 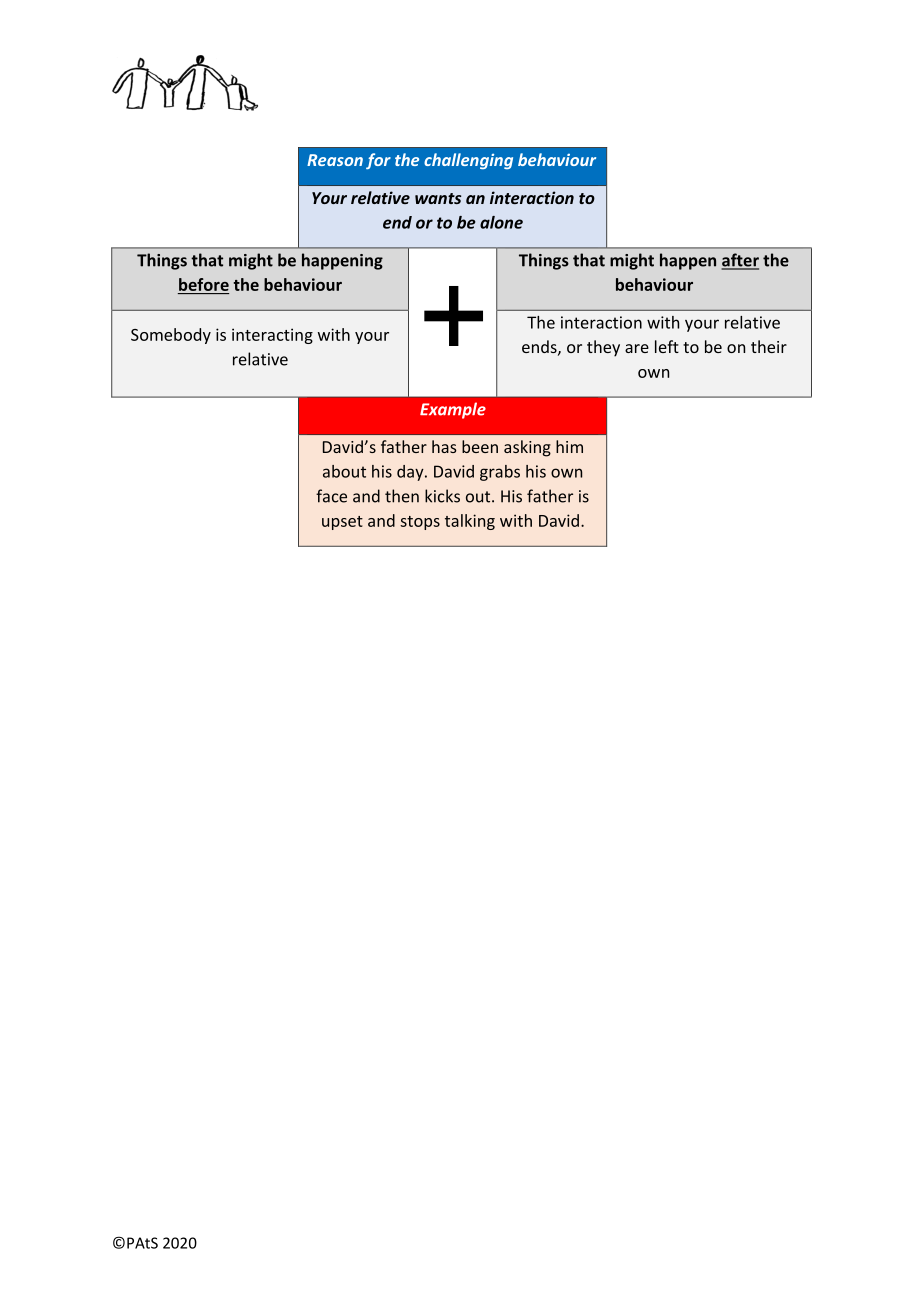 What do you see at coordinates (272, 336) in the screenshot?
I see `interacting` at bounding box center [272, 336].
